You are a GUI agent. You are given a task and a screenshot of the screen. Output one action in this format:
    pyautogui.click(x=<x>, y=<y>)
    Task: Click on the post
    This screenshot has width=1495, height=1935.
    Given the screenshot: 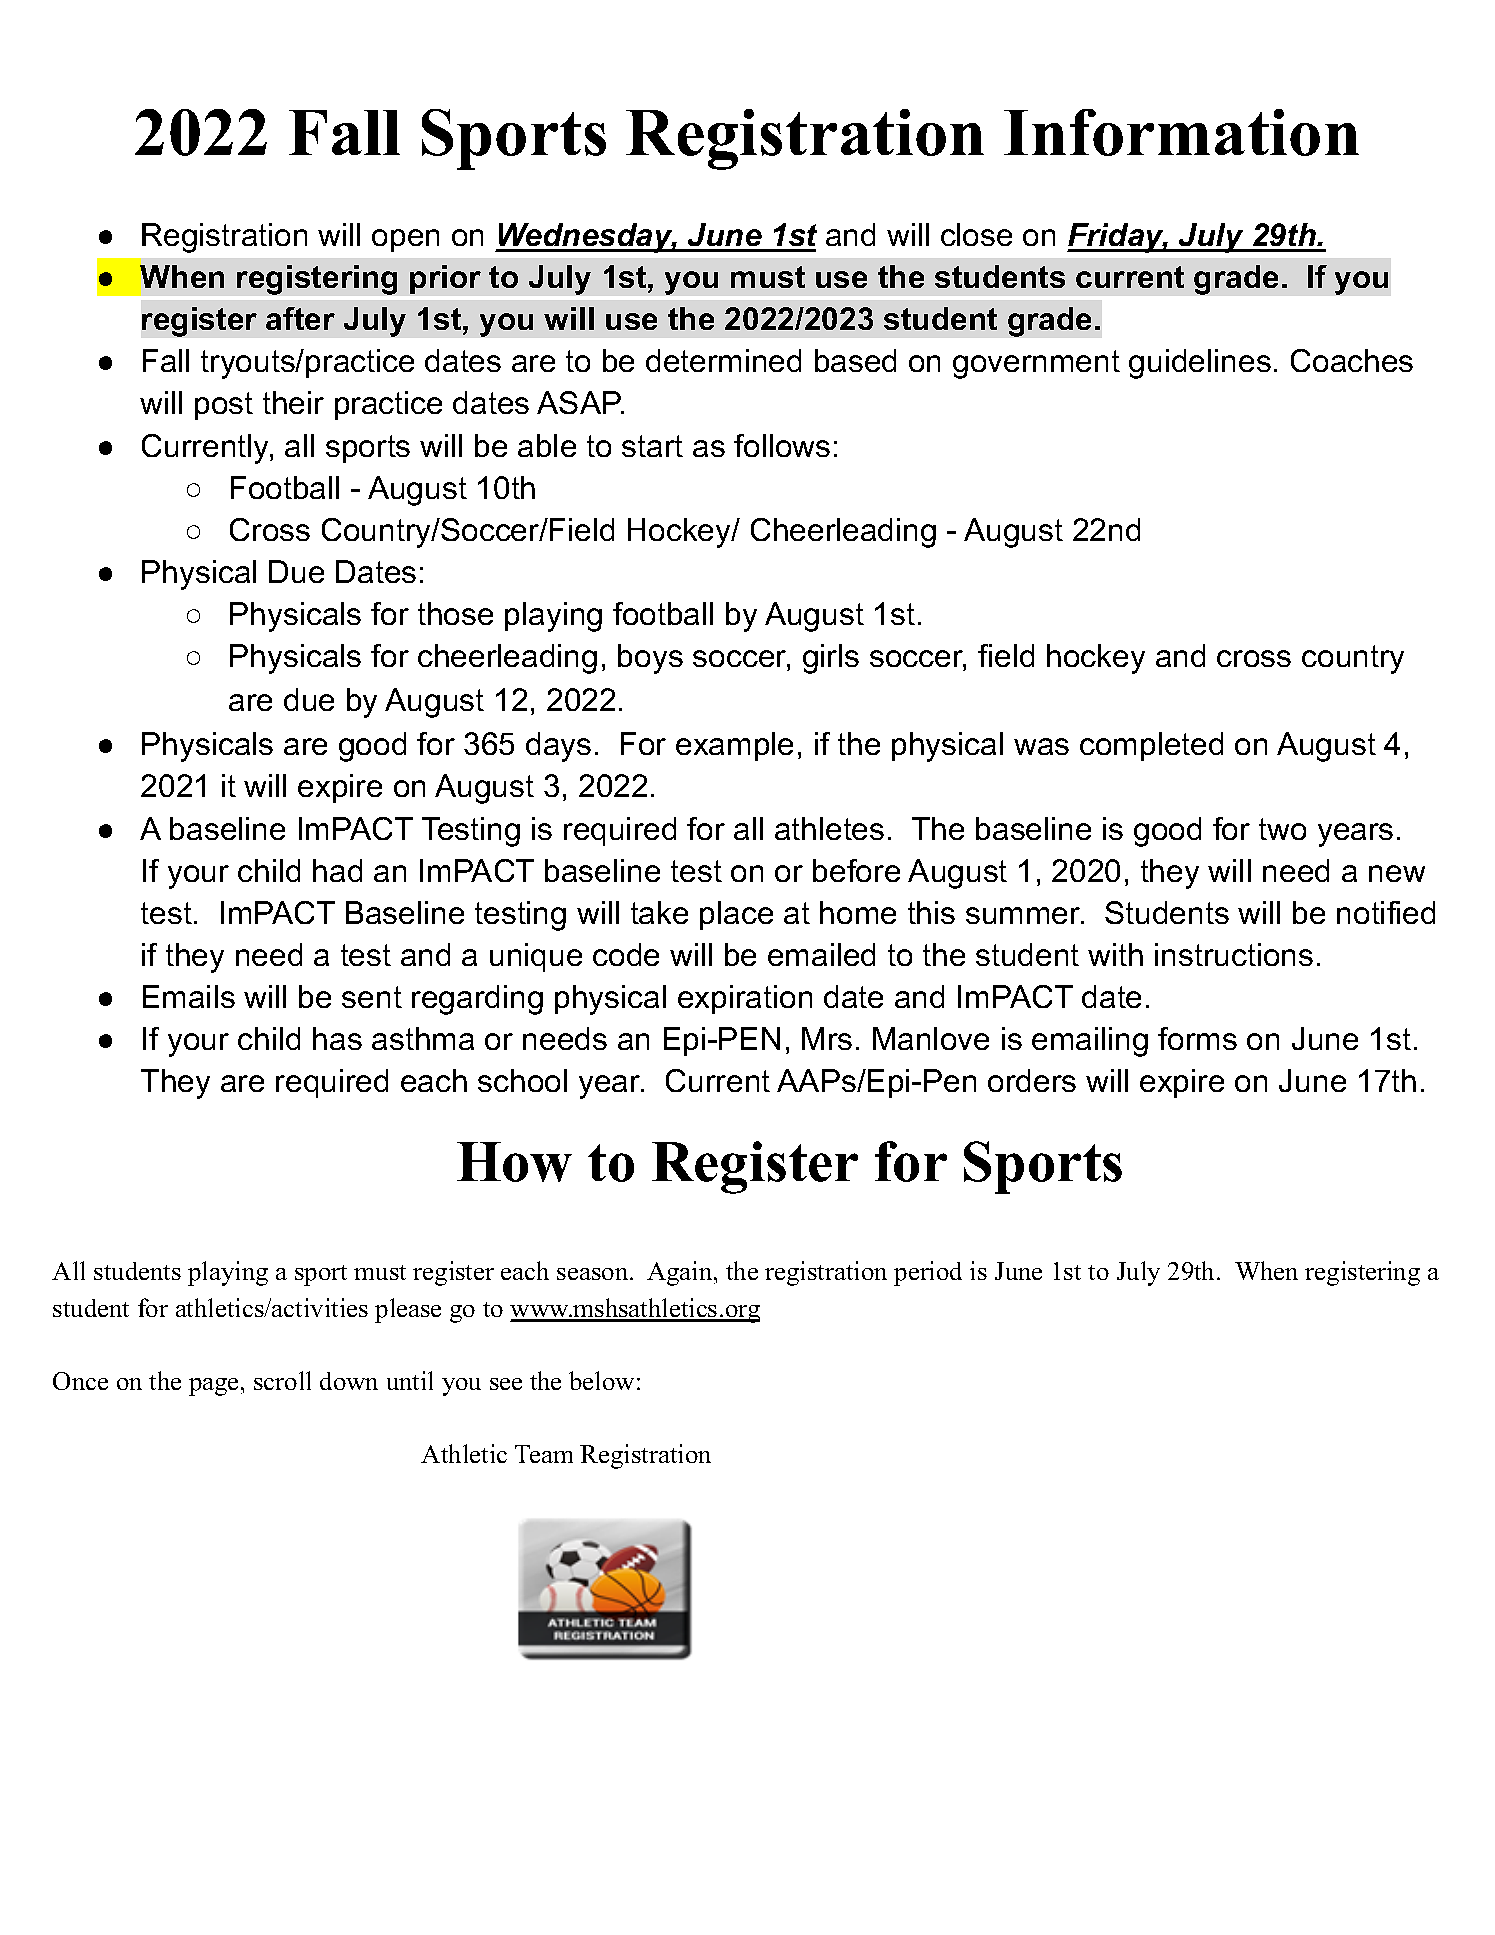 What is the action you would take?
    pyautogui.click(x=224, y=406)
